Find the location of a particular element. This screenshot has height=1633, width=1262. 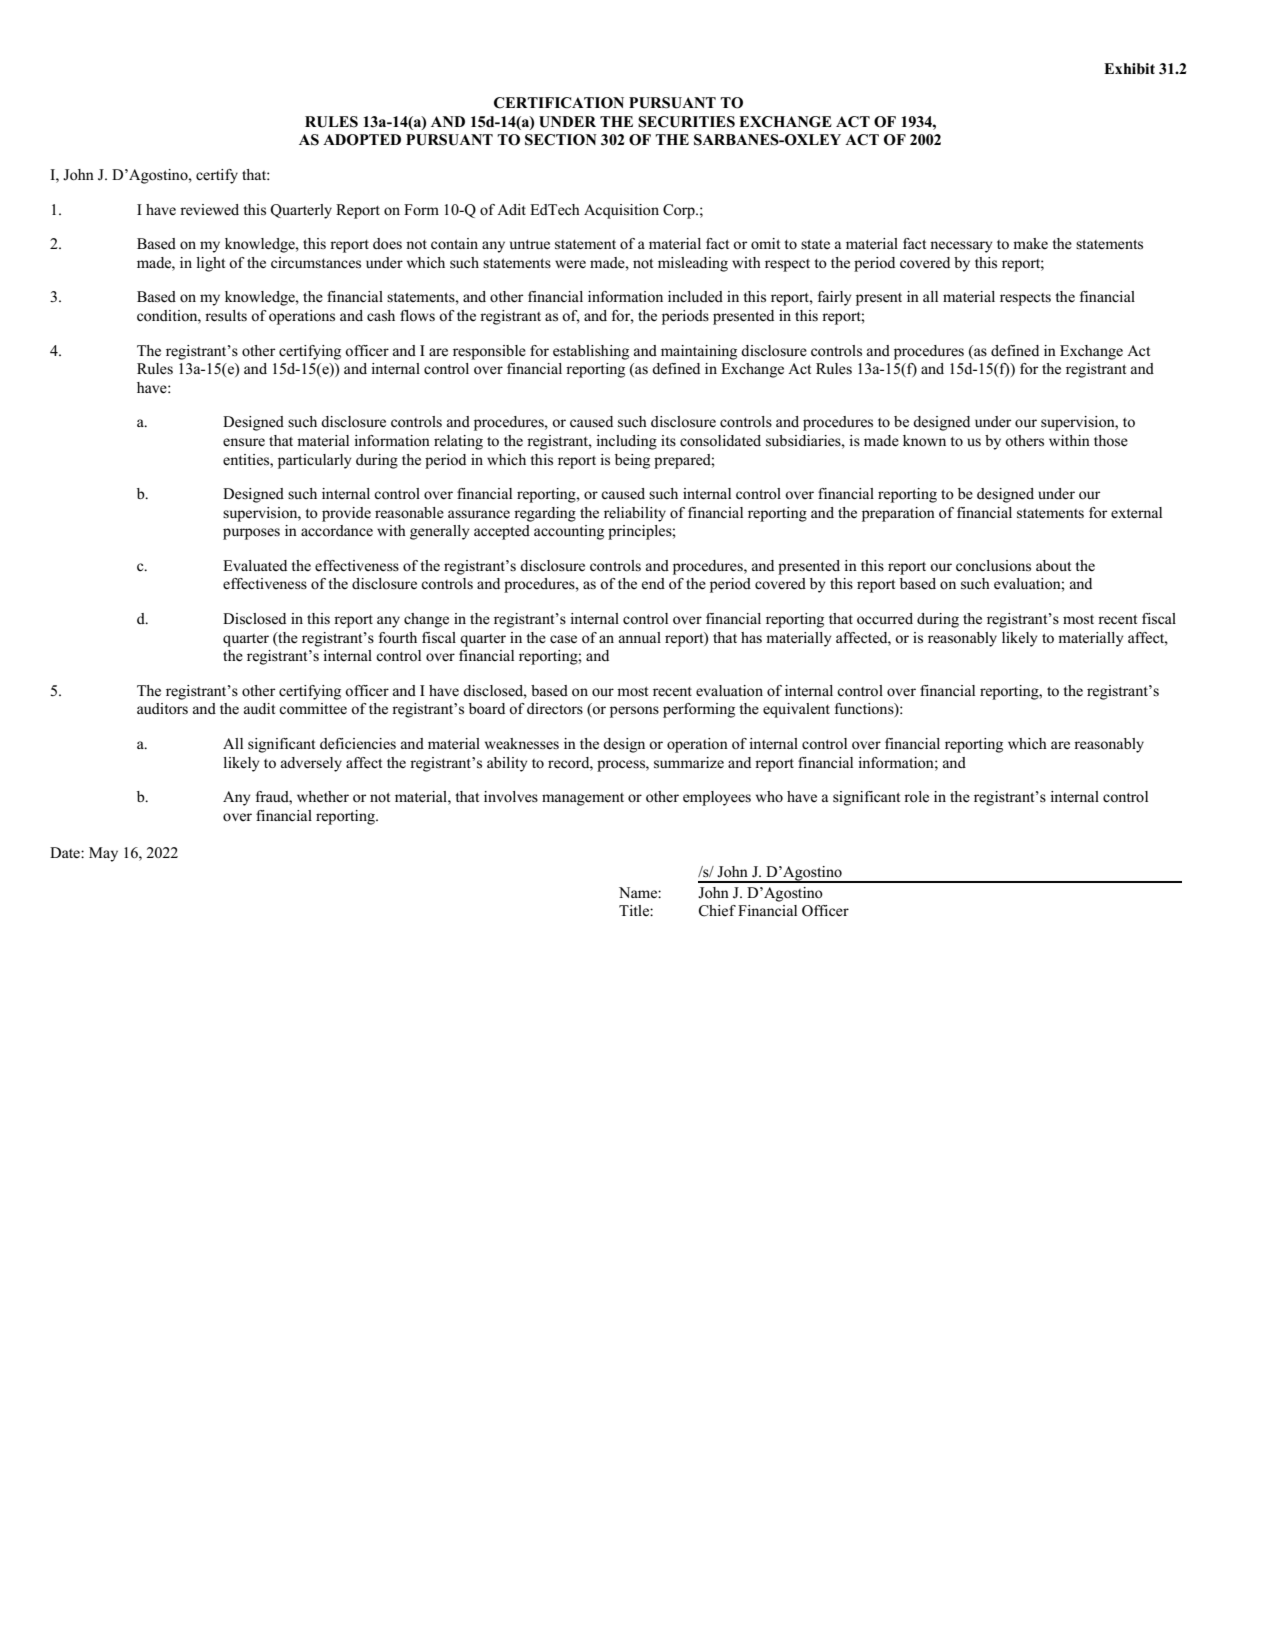

Chief is located at coordinates (717, 911).
